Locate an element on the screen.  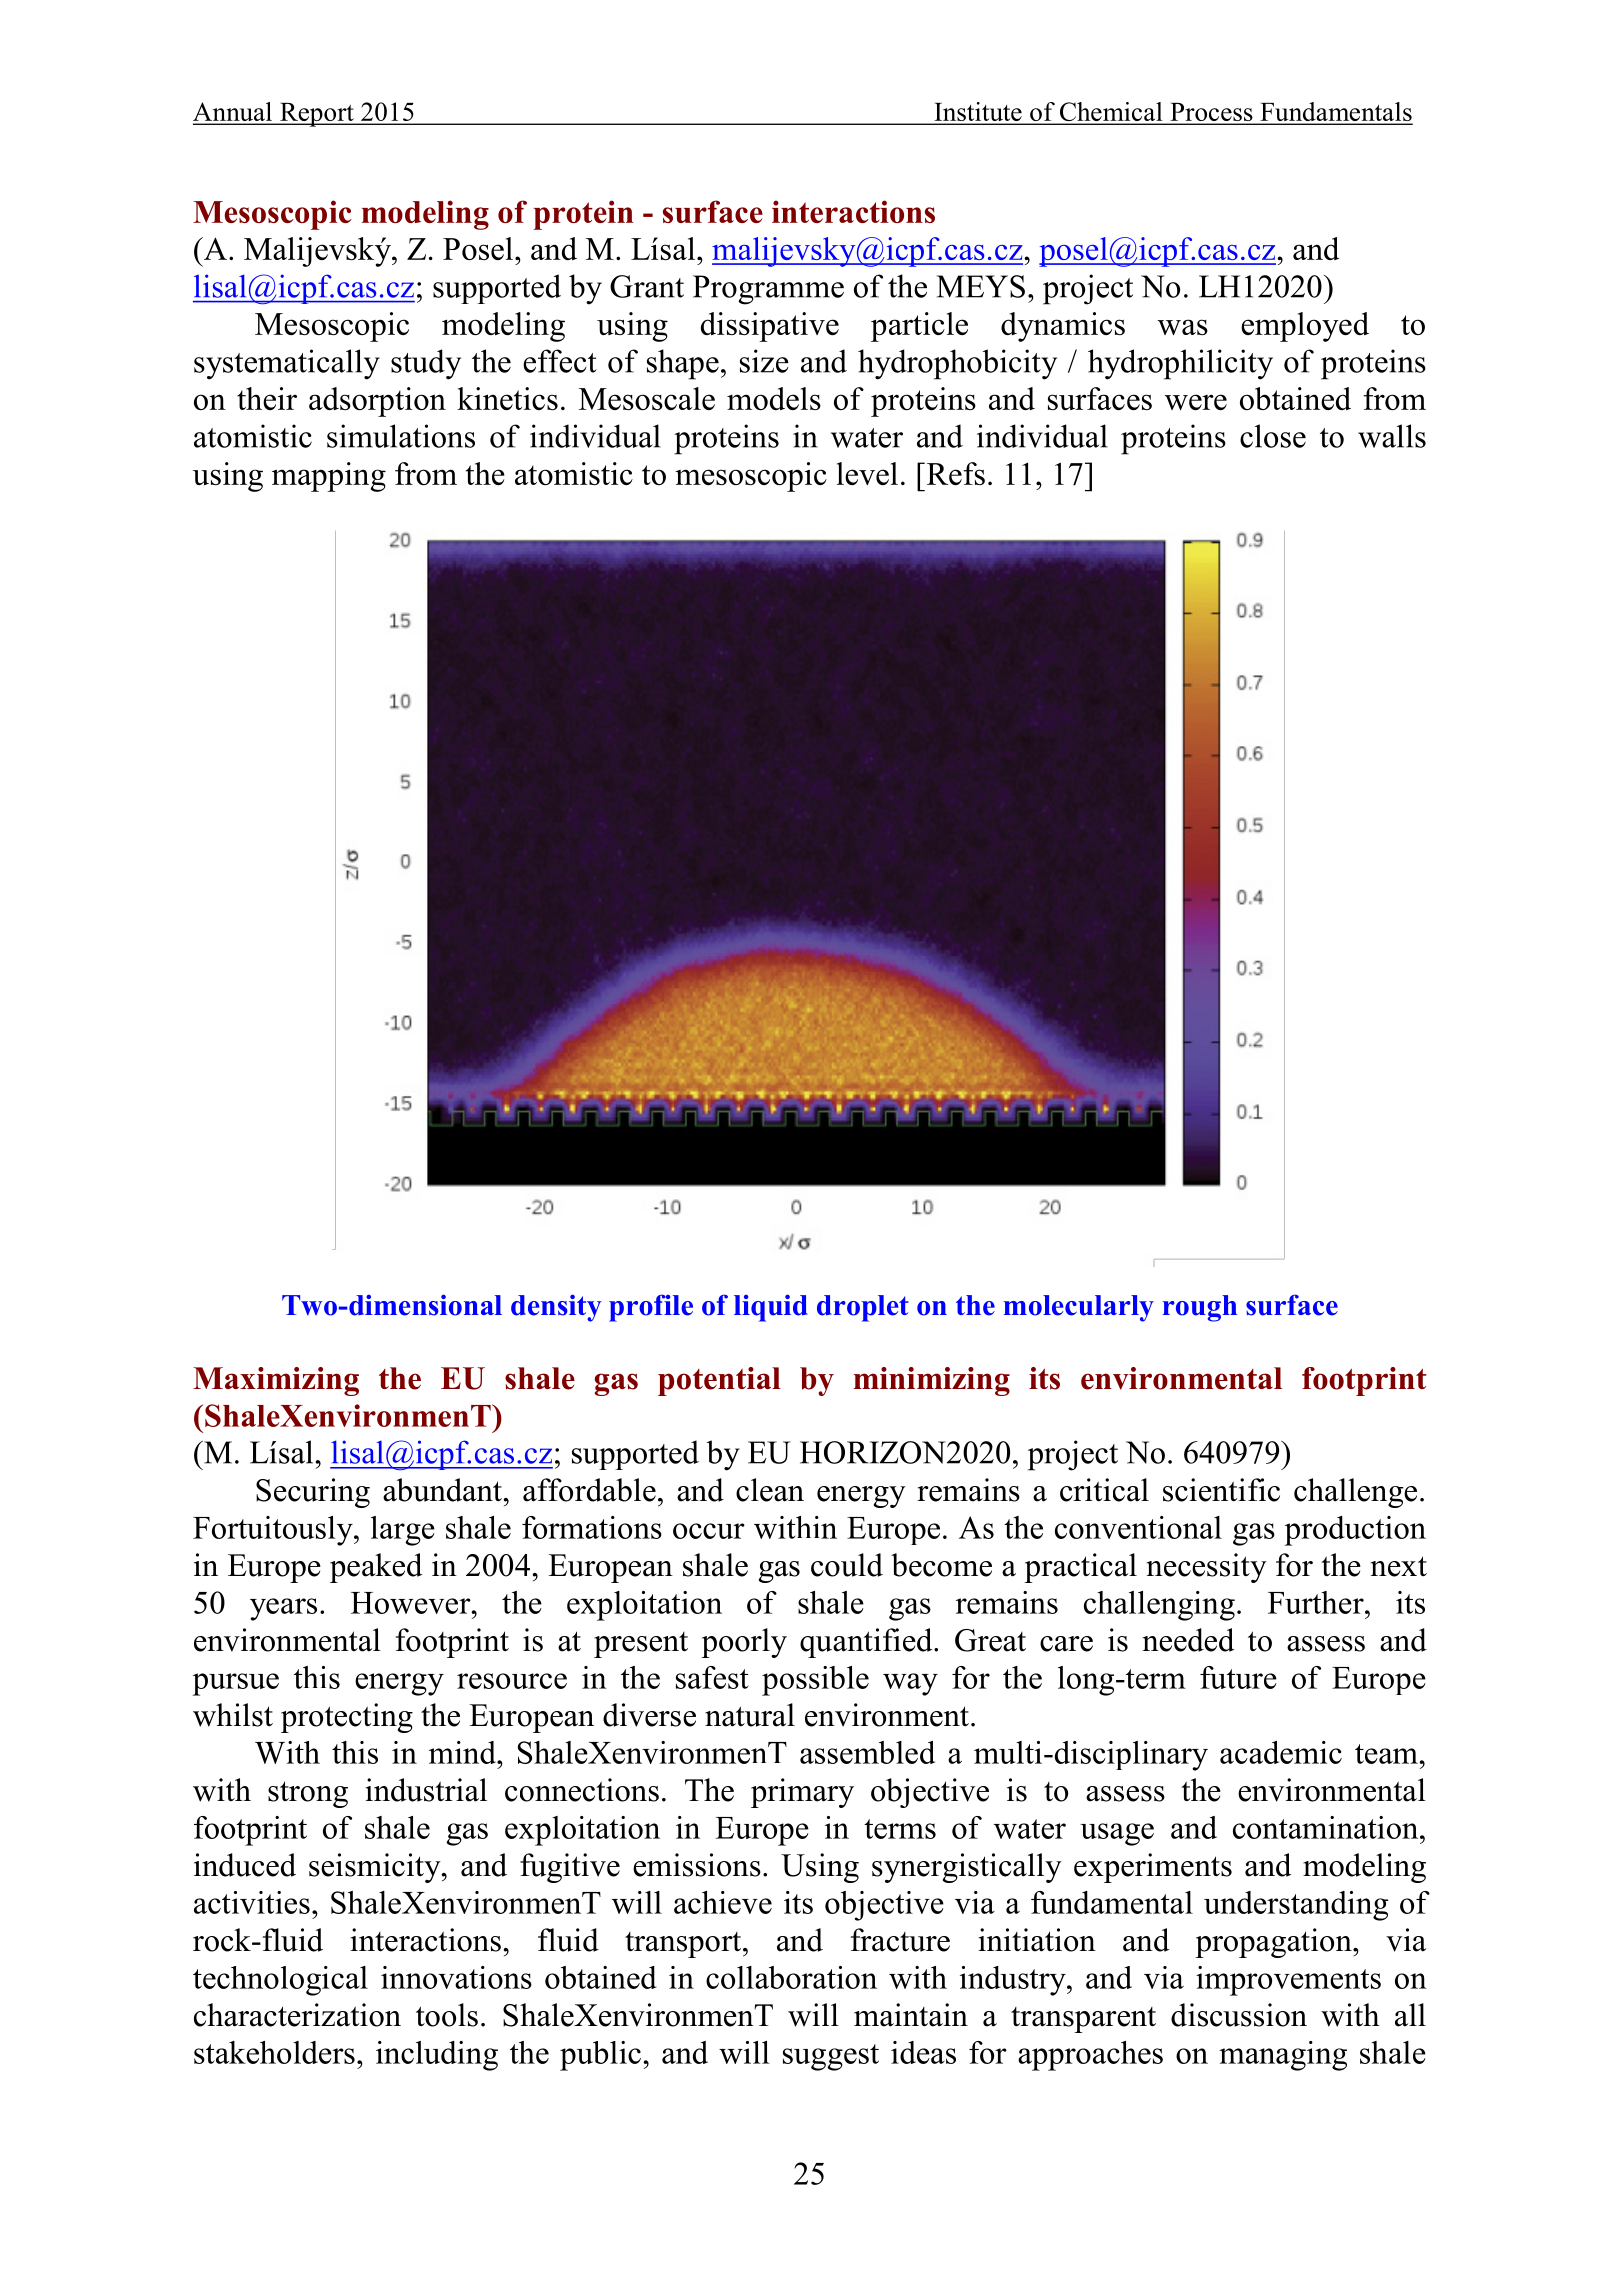
potential is located at coordinates (719, 1381).
